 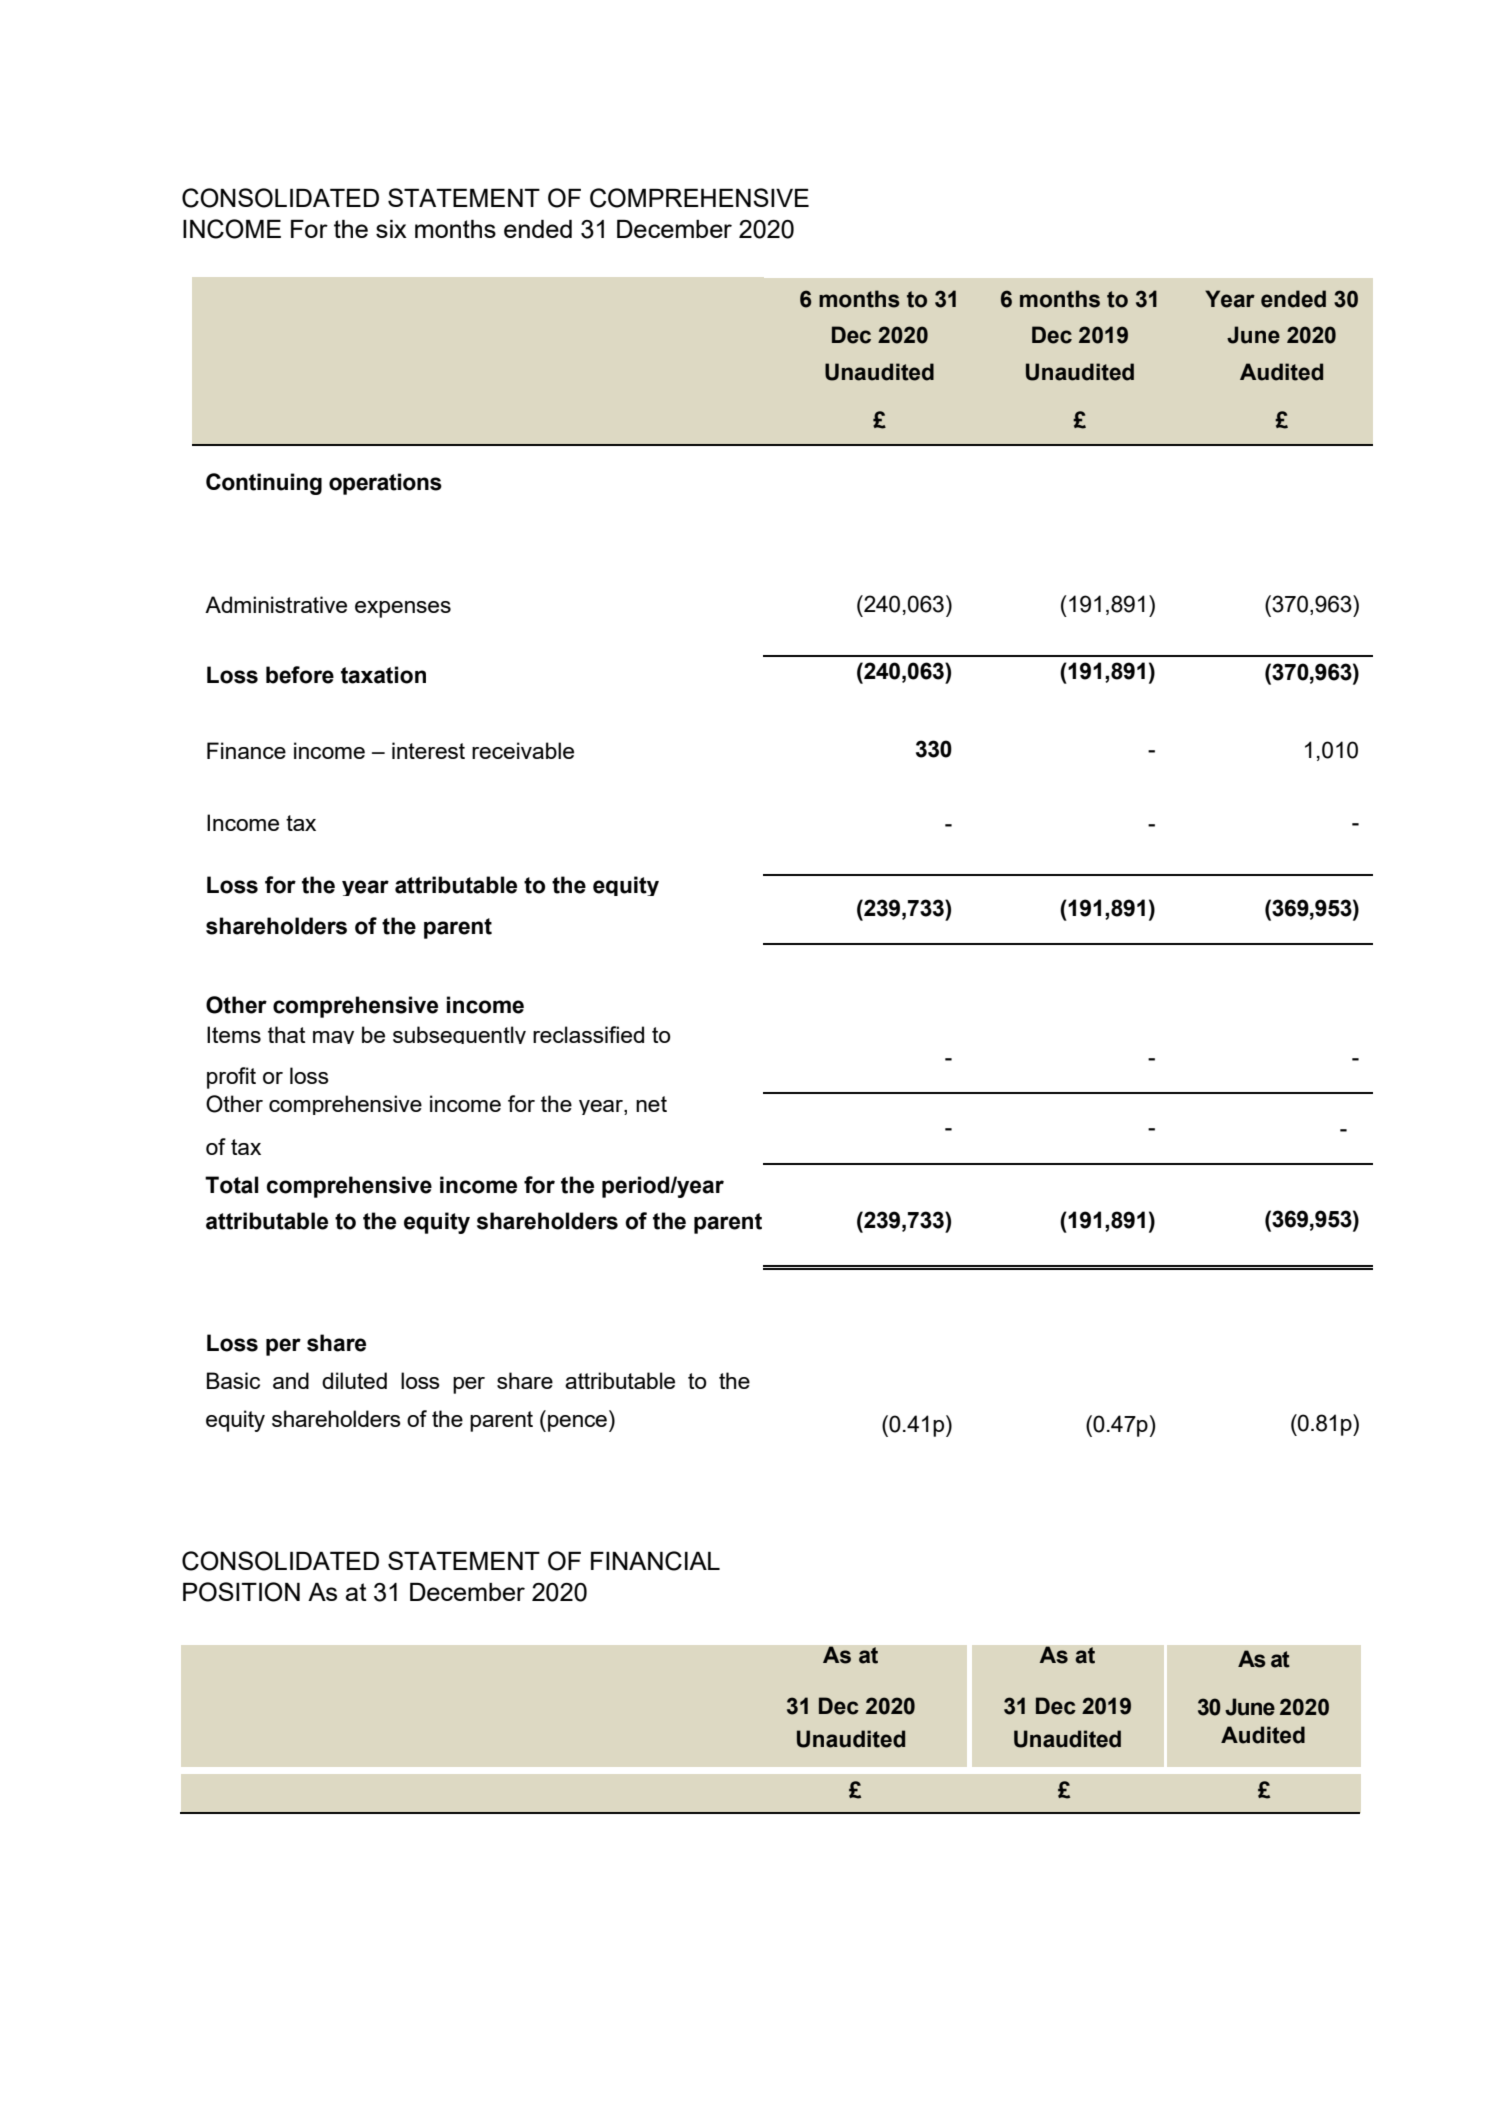 What do you see at coordinates (588, 1034) in the screenshot?
I see `reclassified` at bounding box center [588, 1034].
